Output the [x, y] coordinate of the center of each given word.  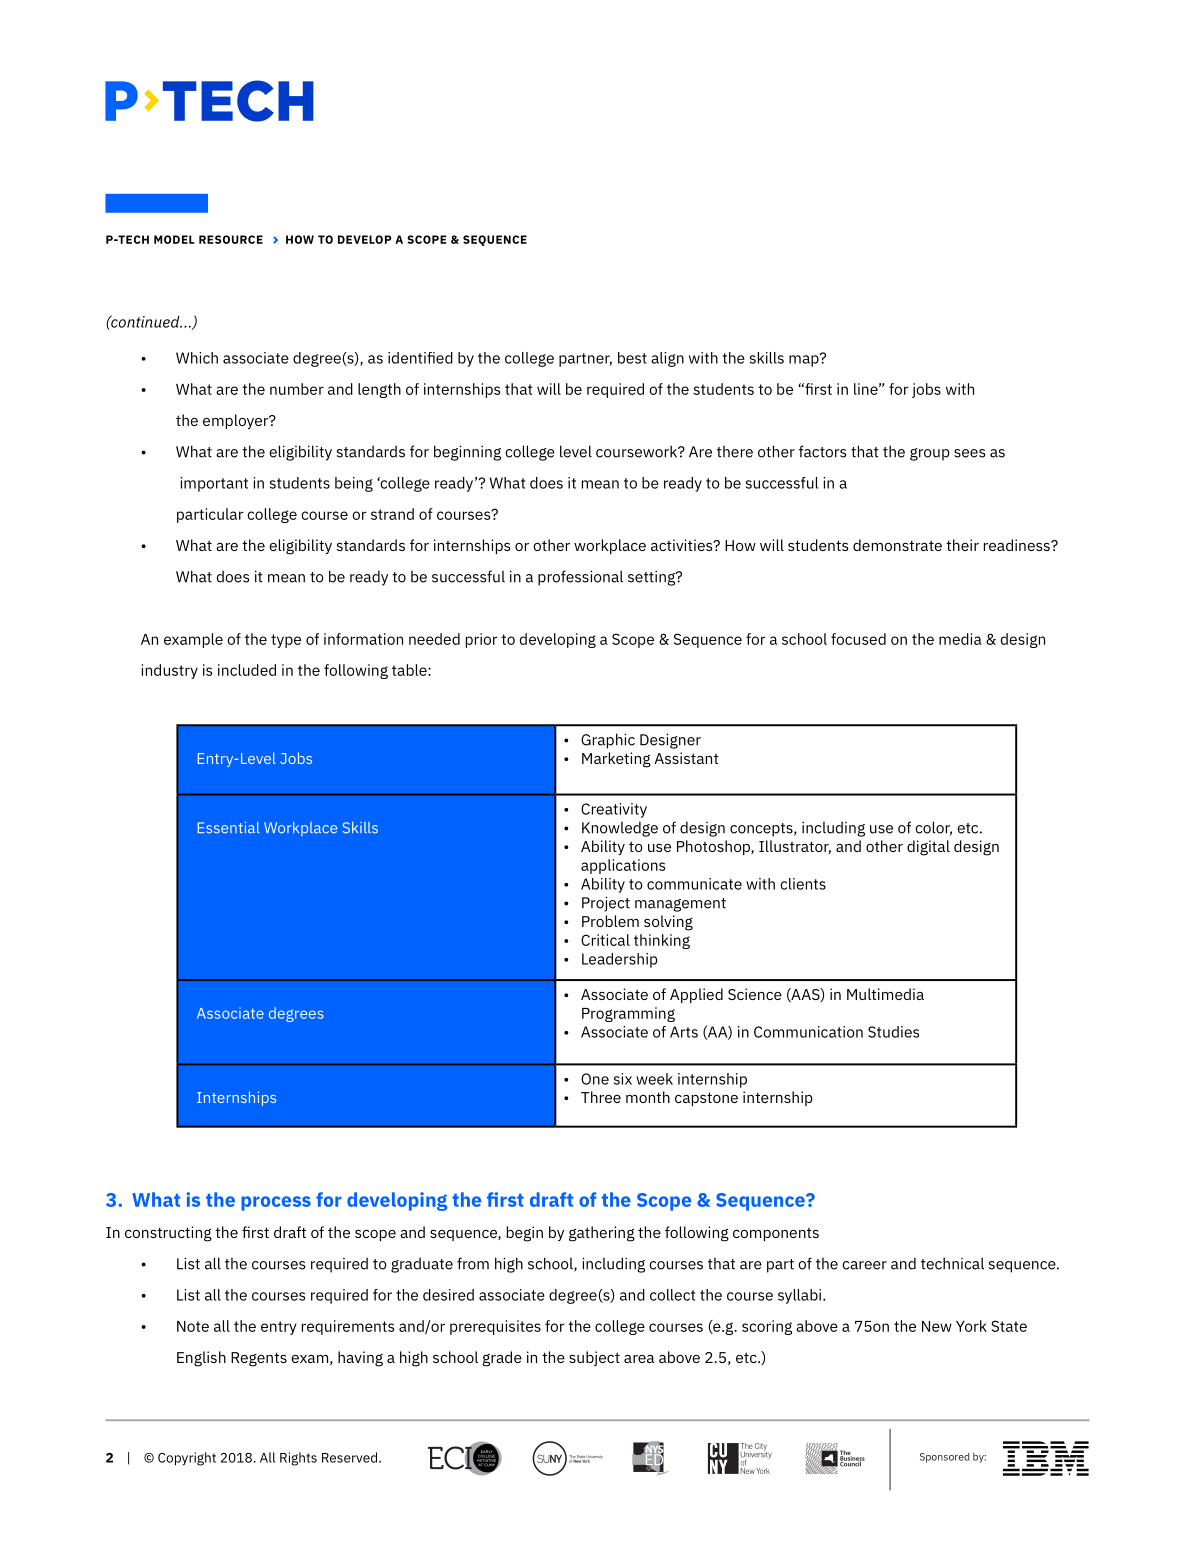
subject [594, 1358]
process [276, 1203]
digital [928, 848]
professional [580, 578]
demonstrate [897, 545]
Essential [229, 828]
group [930, 454]
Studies [893, 1032]
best [632, 358]
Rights [298, 1459]
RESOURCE [231, 239]
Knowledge [620, 829]
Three [601, 1097]
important [214, 484]
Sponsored [944, 1458]
